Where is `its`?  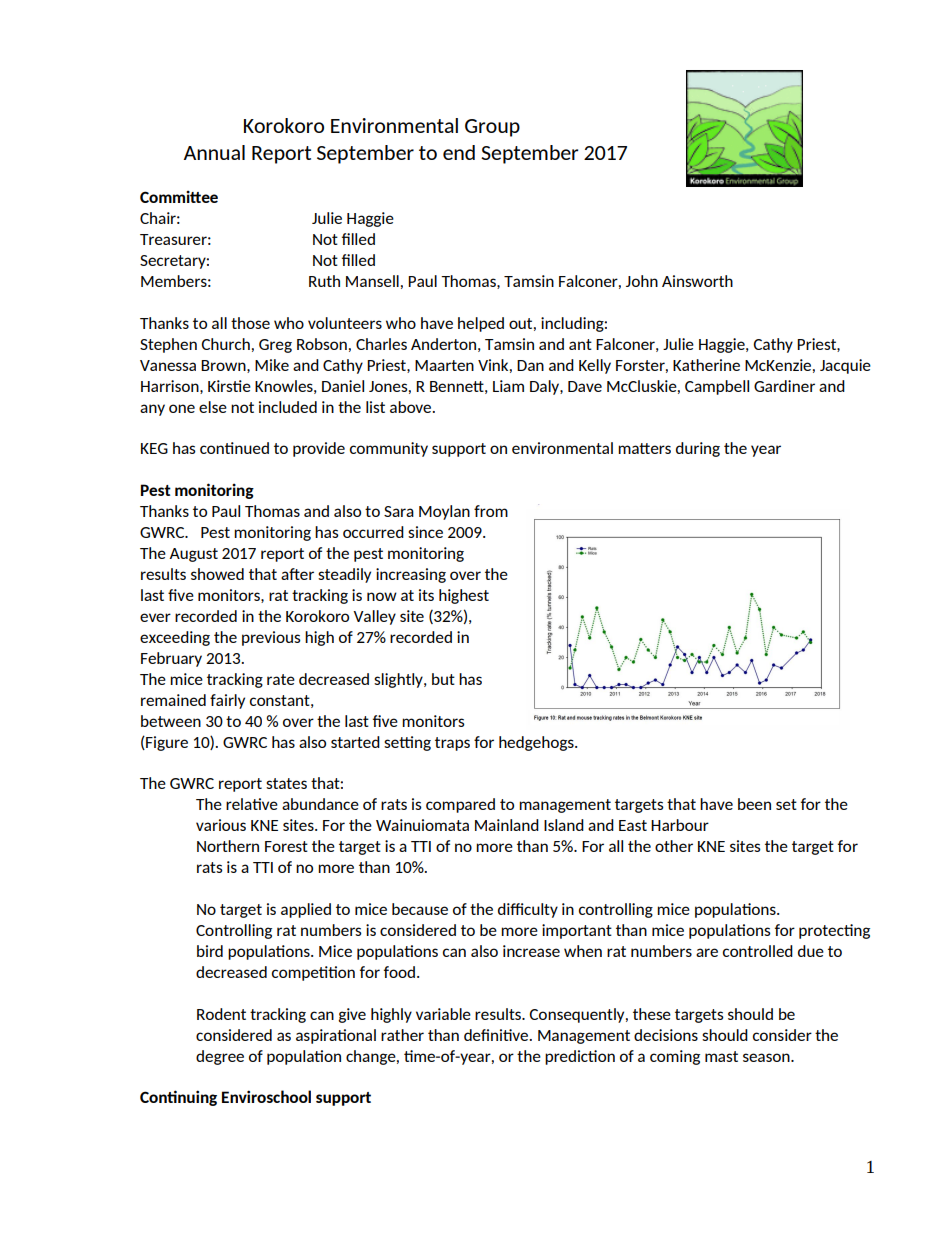
its is located at coordinates (426, 595).
